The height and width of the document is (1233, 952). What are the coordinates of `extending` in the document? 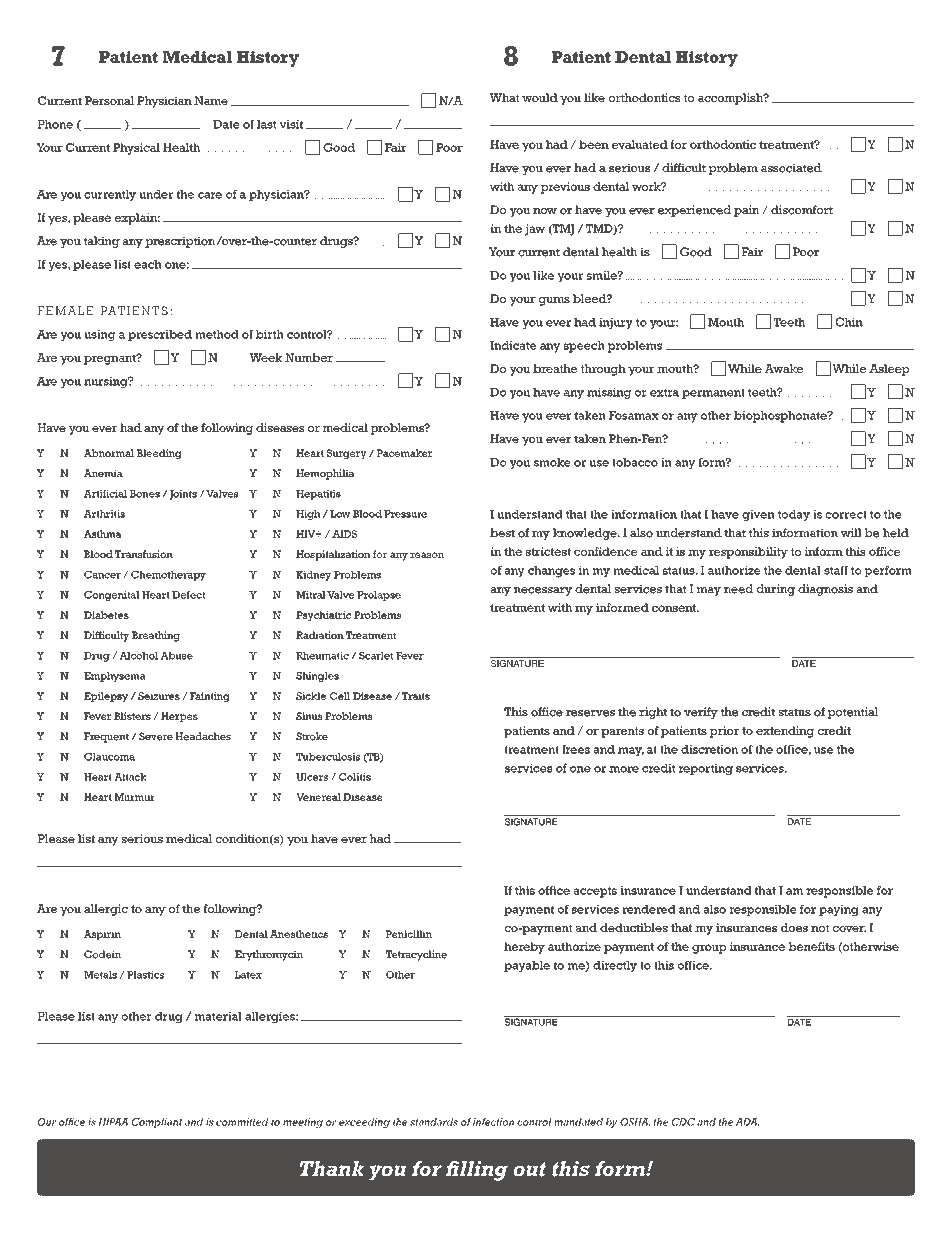 It's located at (785, 732).
